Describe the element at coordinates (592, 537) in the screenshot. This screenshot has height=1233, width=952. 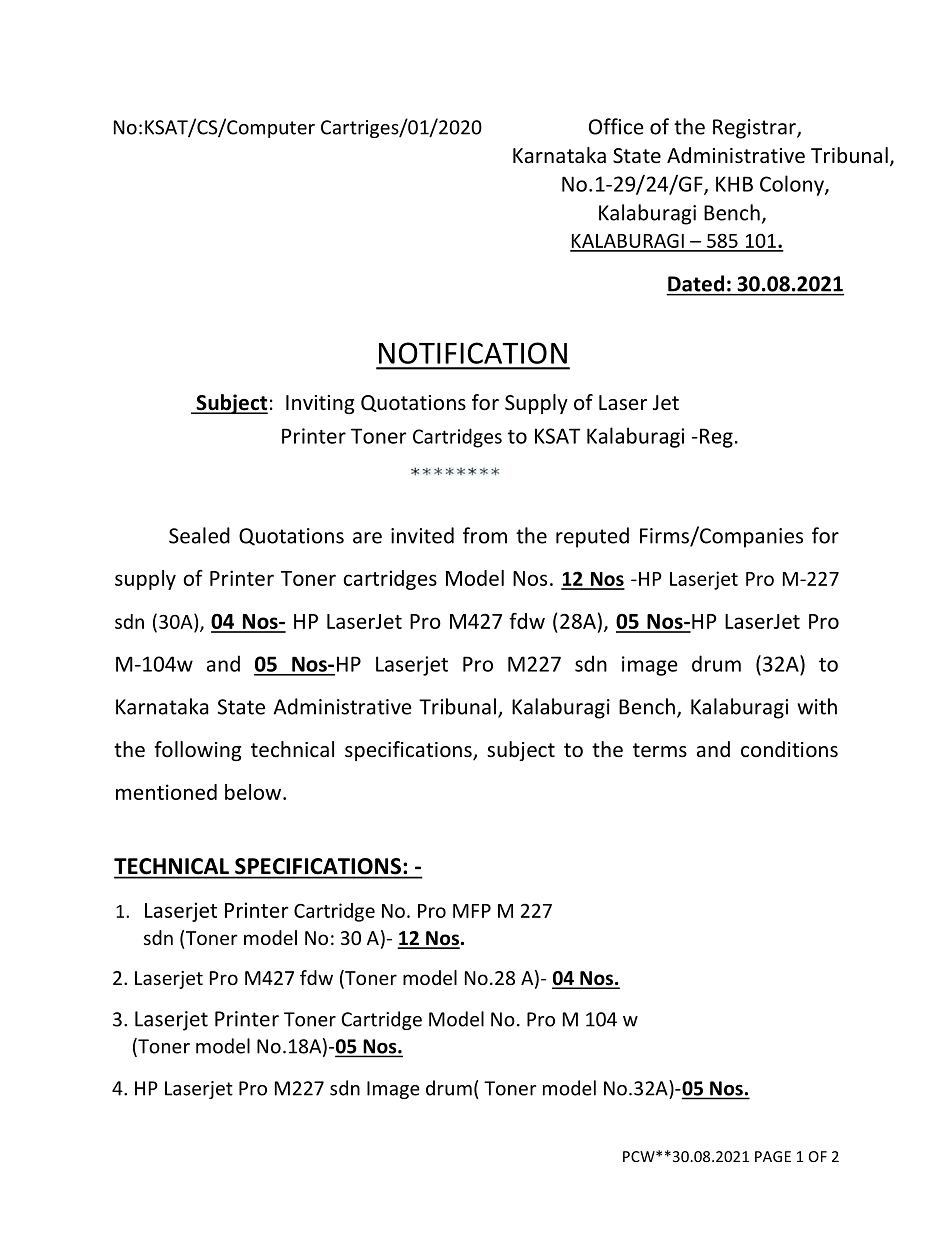
I see `reputed` at that location.
